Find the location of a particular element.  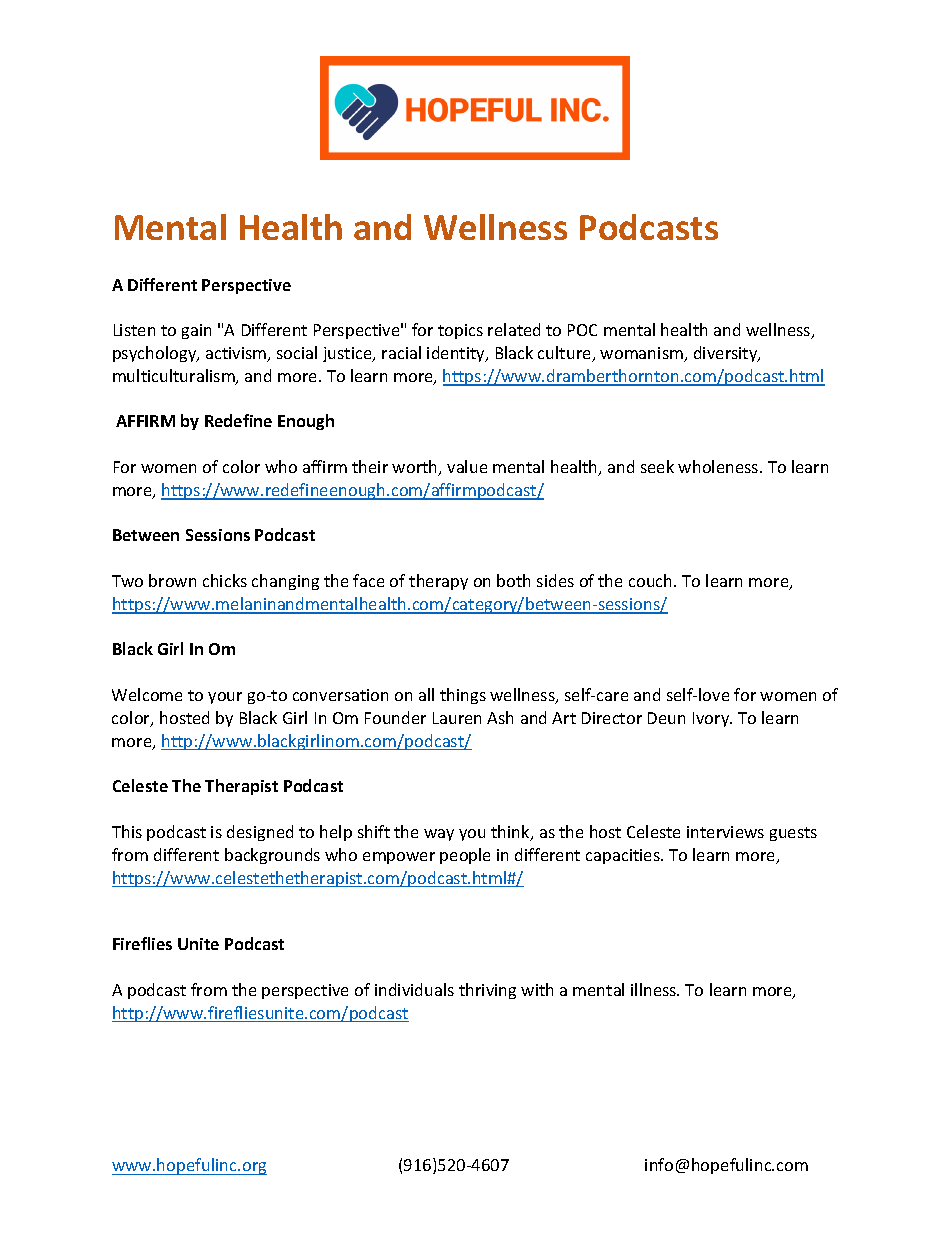

diversity is located at coordinates (727, 354).
